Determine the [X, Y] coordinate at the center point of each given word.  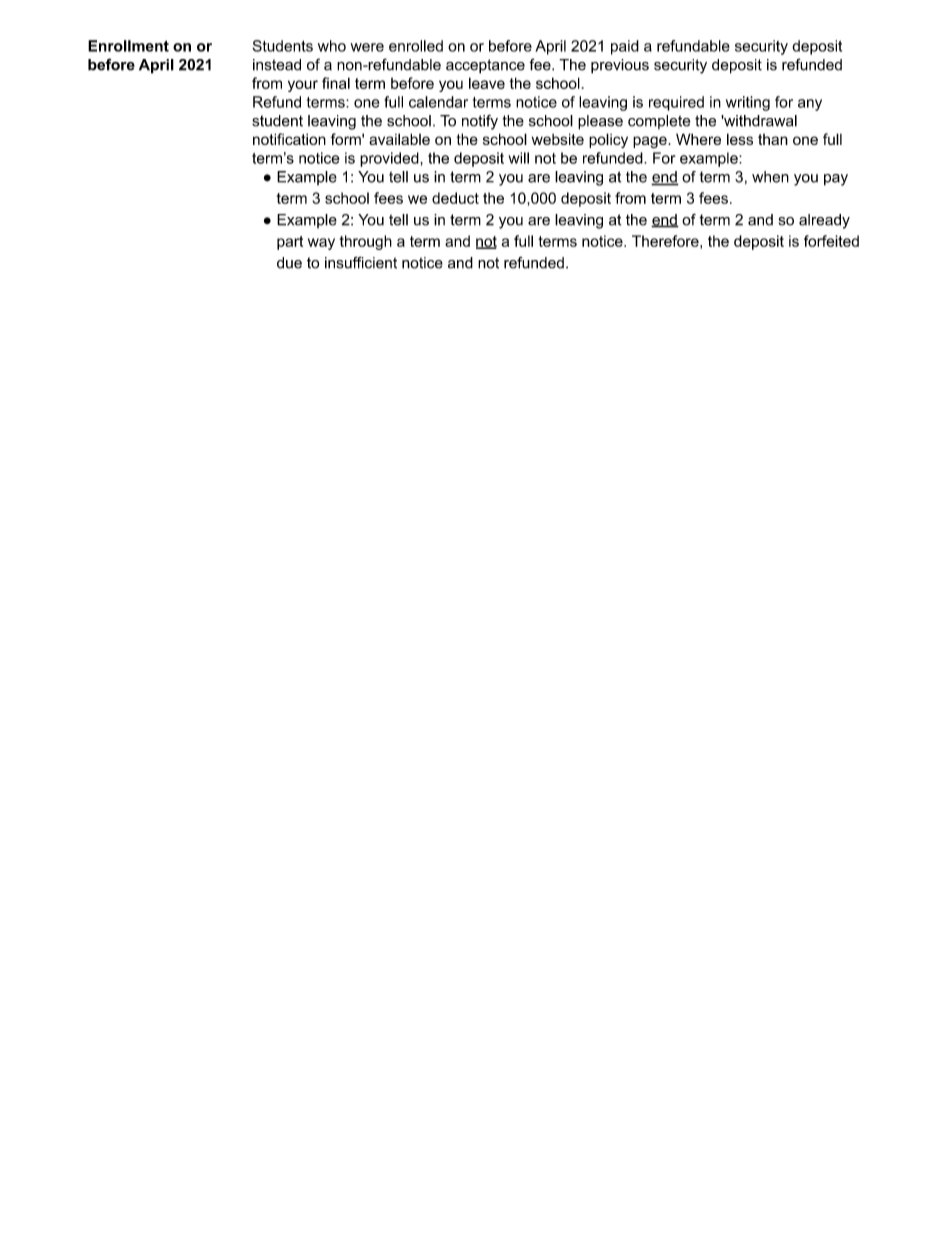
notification [289, 139]
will [518, 158]
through [366, 242]
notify [480, 122]
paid [625, 47]
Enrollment [128, 46]
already [824, 221]
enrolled [416, 46]
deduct [455, 198]
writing [748, 103]
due [289, 263]
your [303, 86]
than [773, 139]
